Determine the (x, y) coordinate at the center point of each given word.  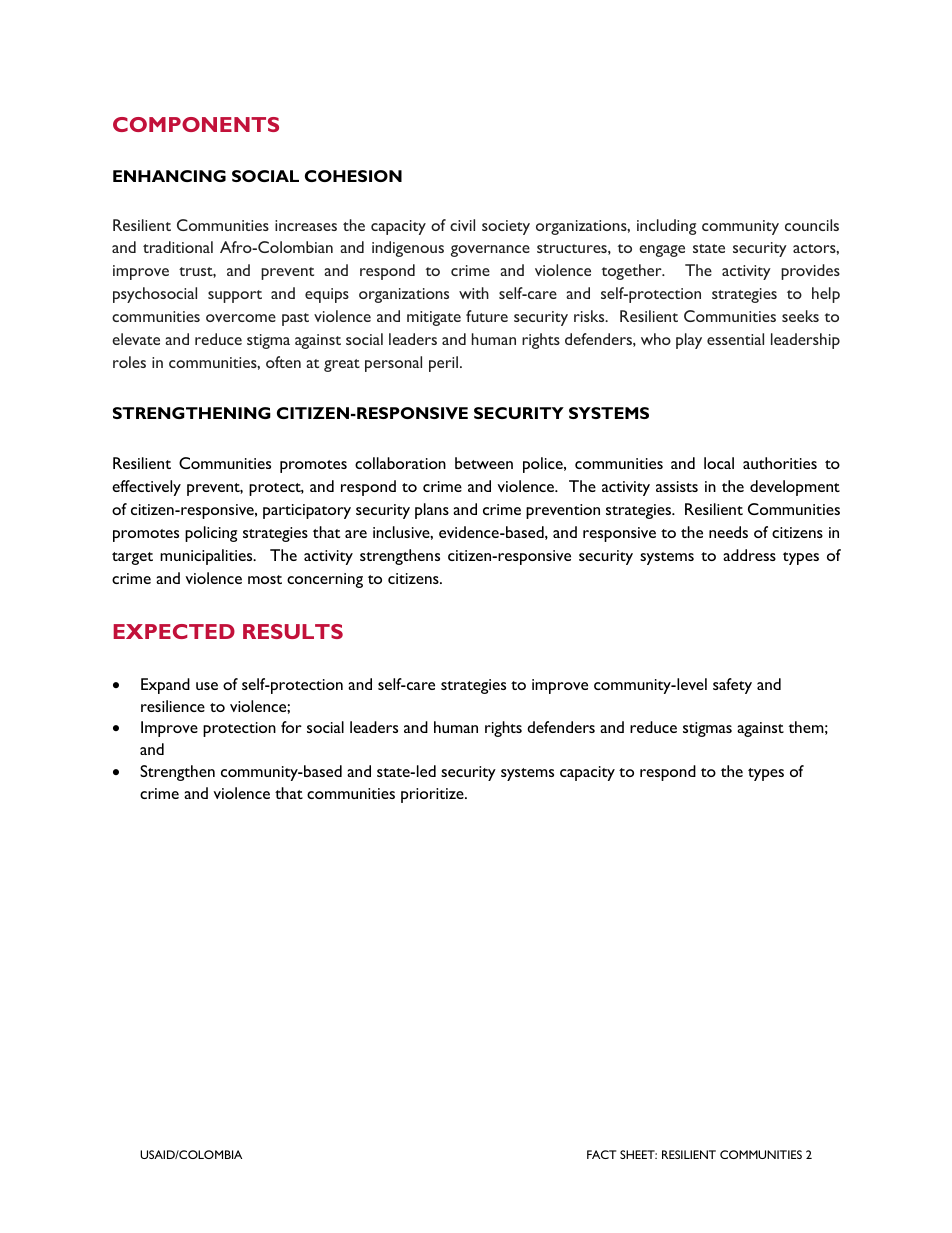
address (749, 555)
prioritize (433, 795)
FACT (601, 1154)
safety (732, 686)
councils (812, 225)
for (291, 727)
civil (462, 225)
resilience (173, 706)
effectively (146, 488)
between (484, 463)
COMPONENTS (196, 124)
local (719, 463)
